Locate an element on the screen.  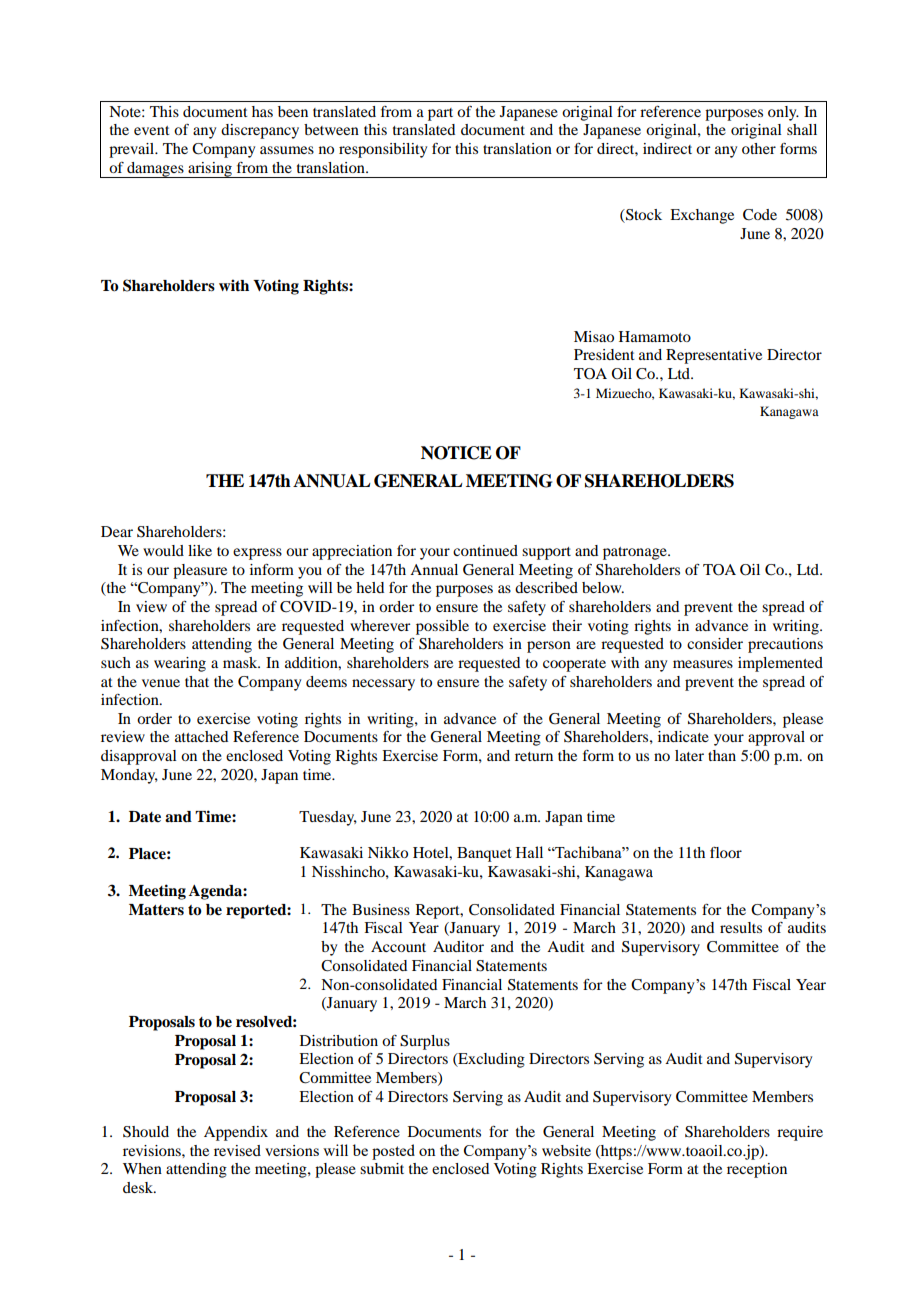
like is located at coordinates (200, 550).
